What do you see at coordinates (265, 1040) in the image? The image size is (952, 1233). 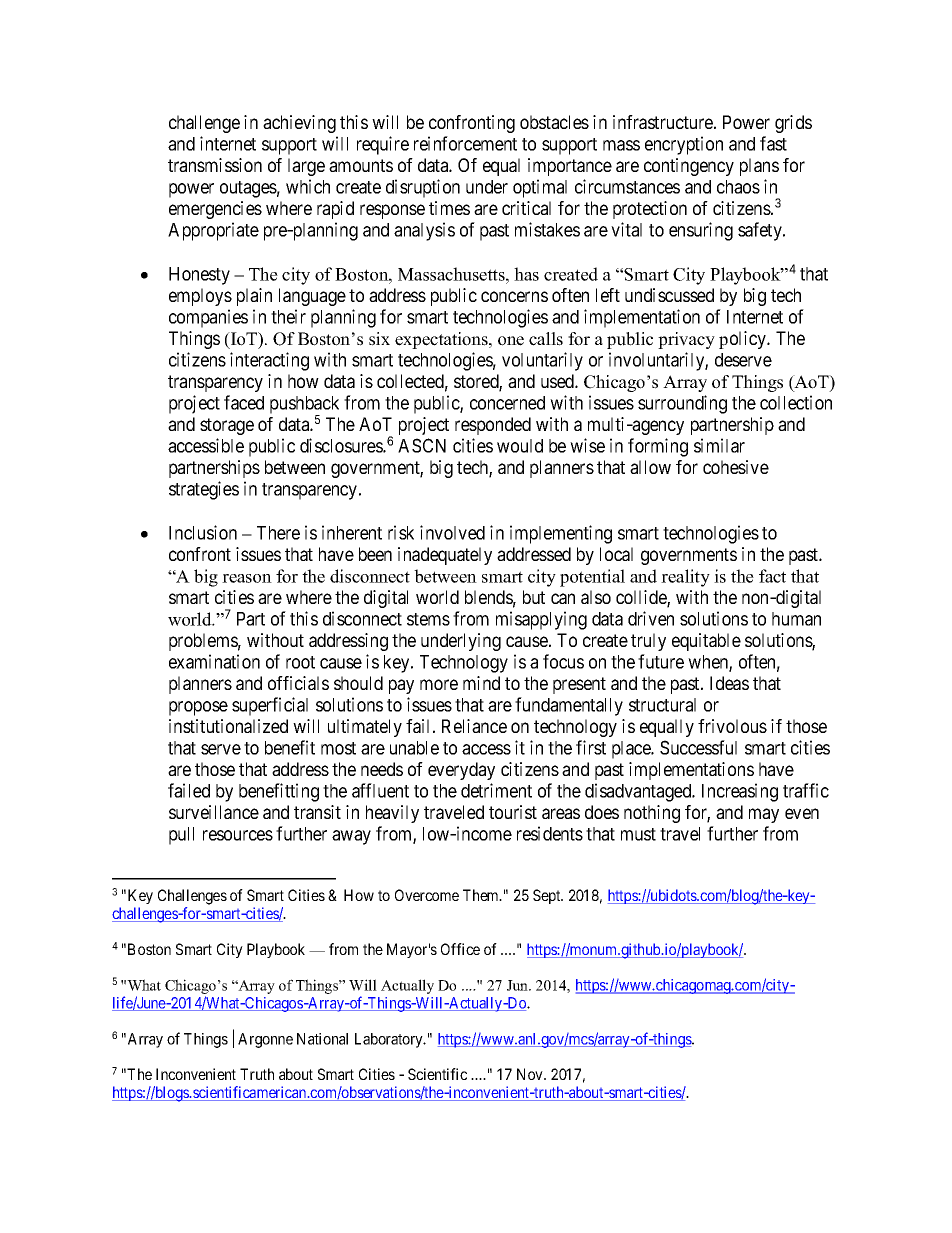 I see `Argonne` at bounding box center [265, 1040].
